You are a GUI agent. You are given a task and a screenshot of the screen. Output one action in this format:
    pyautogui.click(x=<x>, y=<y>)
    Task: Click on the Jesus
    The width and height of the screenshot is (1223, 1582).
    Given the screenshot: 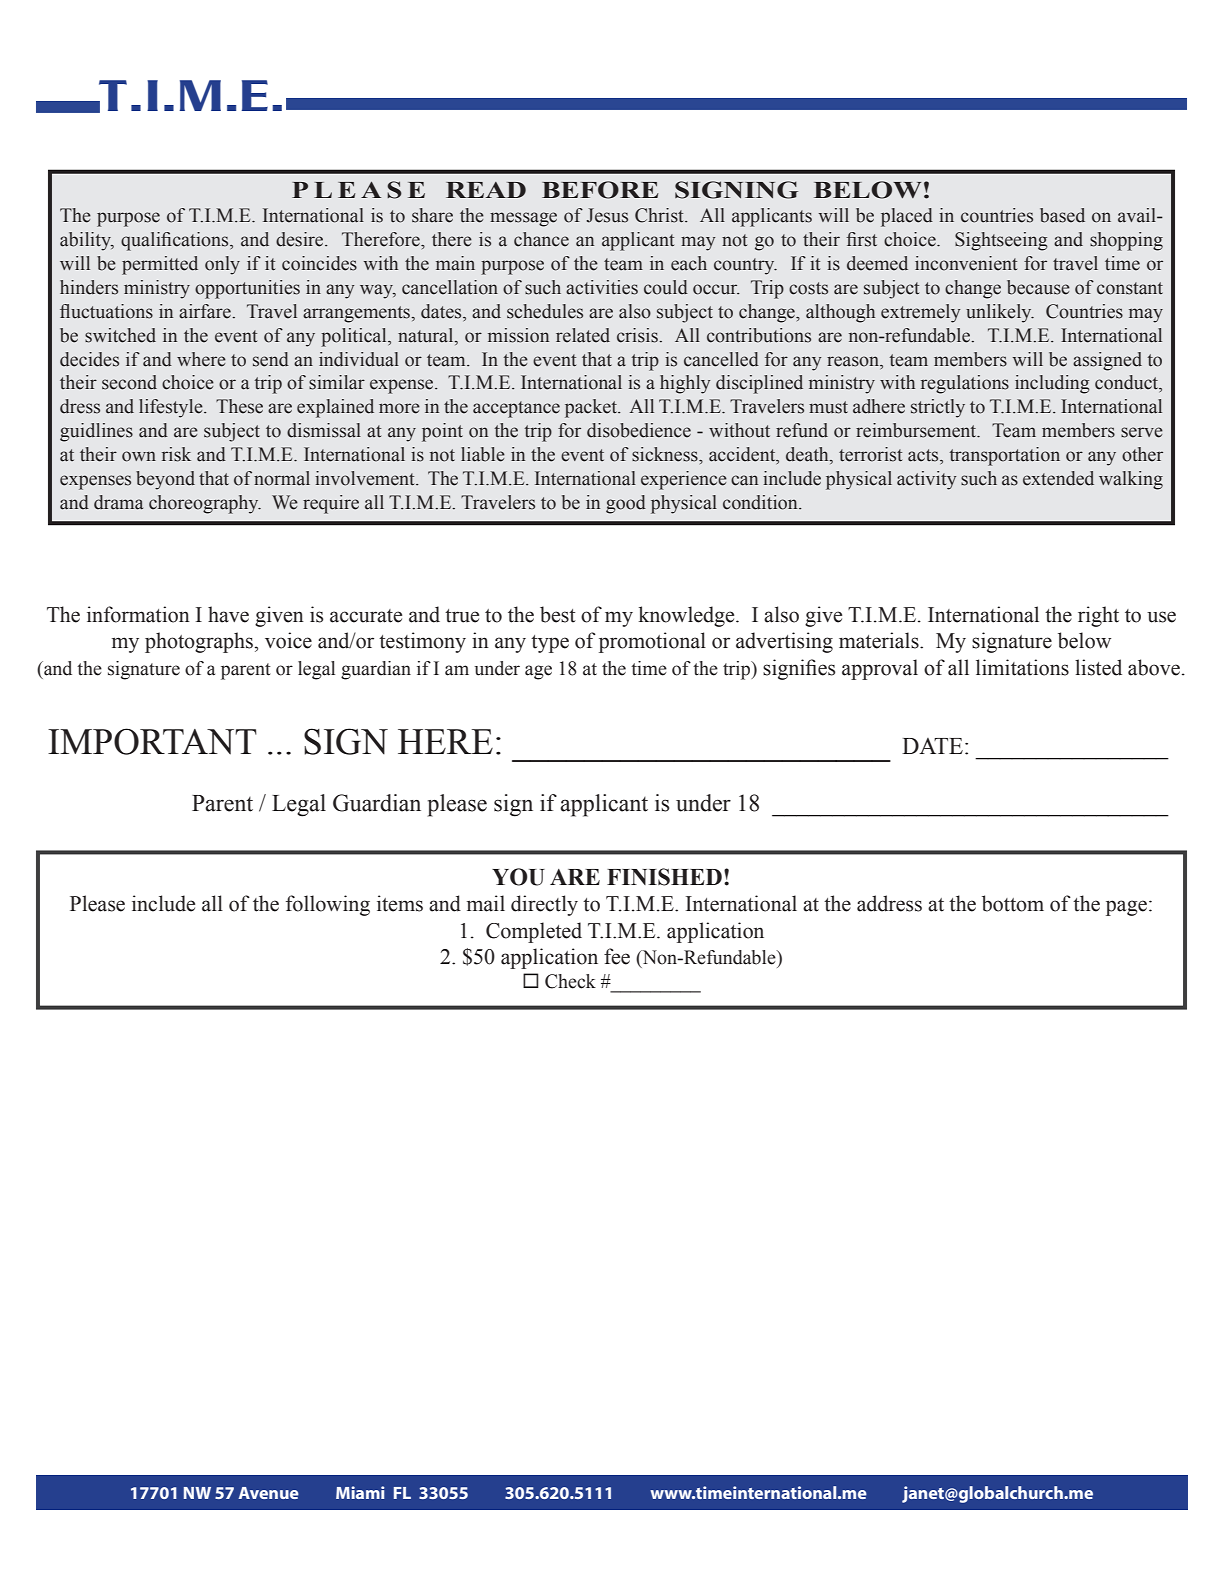 What is the action you would take?
    pyautogui.click(x=607, y=215)
